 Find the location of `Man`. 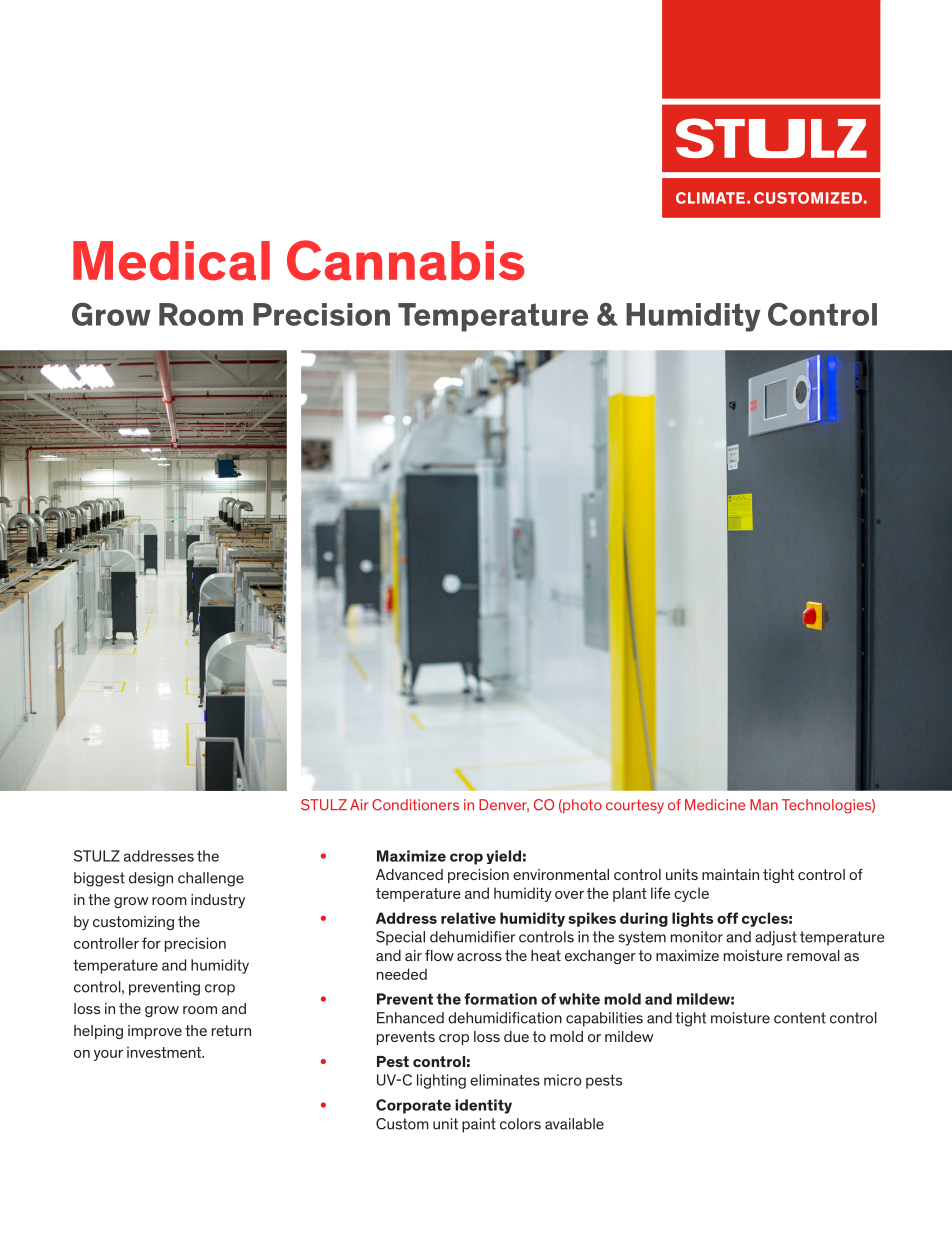

Man is located at coordinates (764, 805).
